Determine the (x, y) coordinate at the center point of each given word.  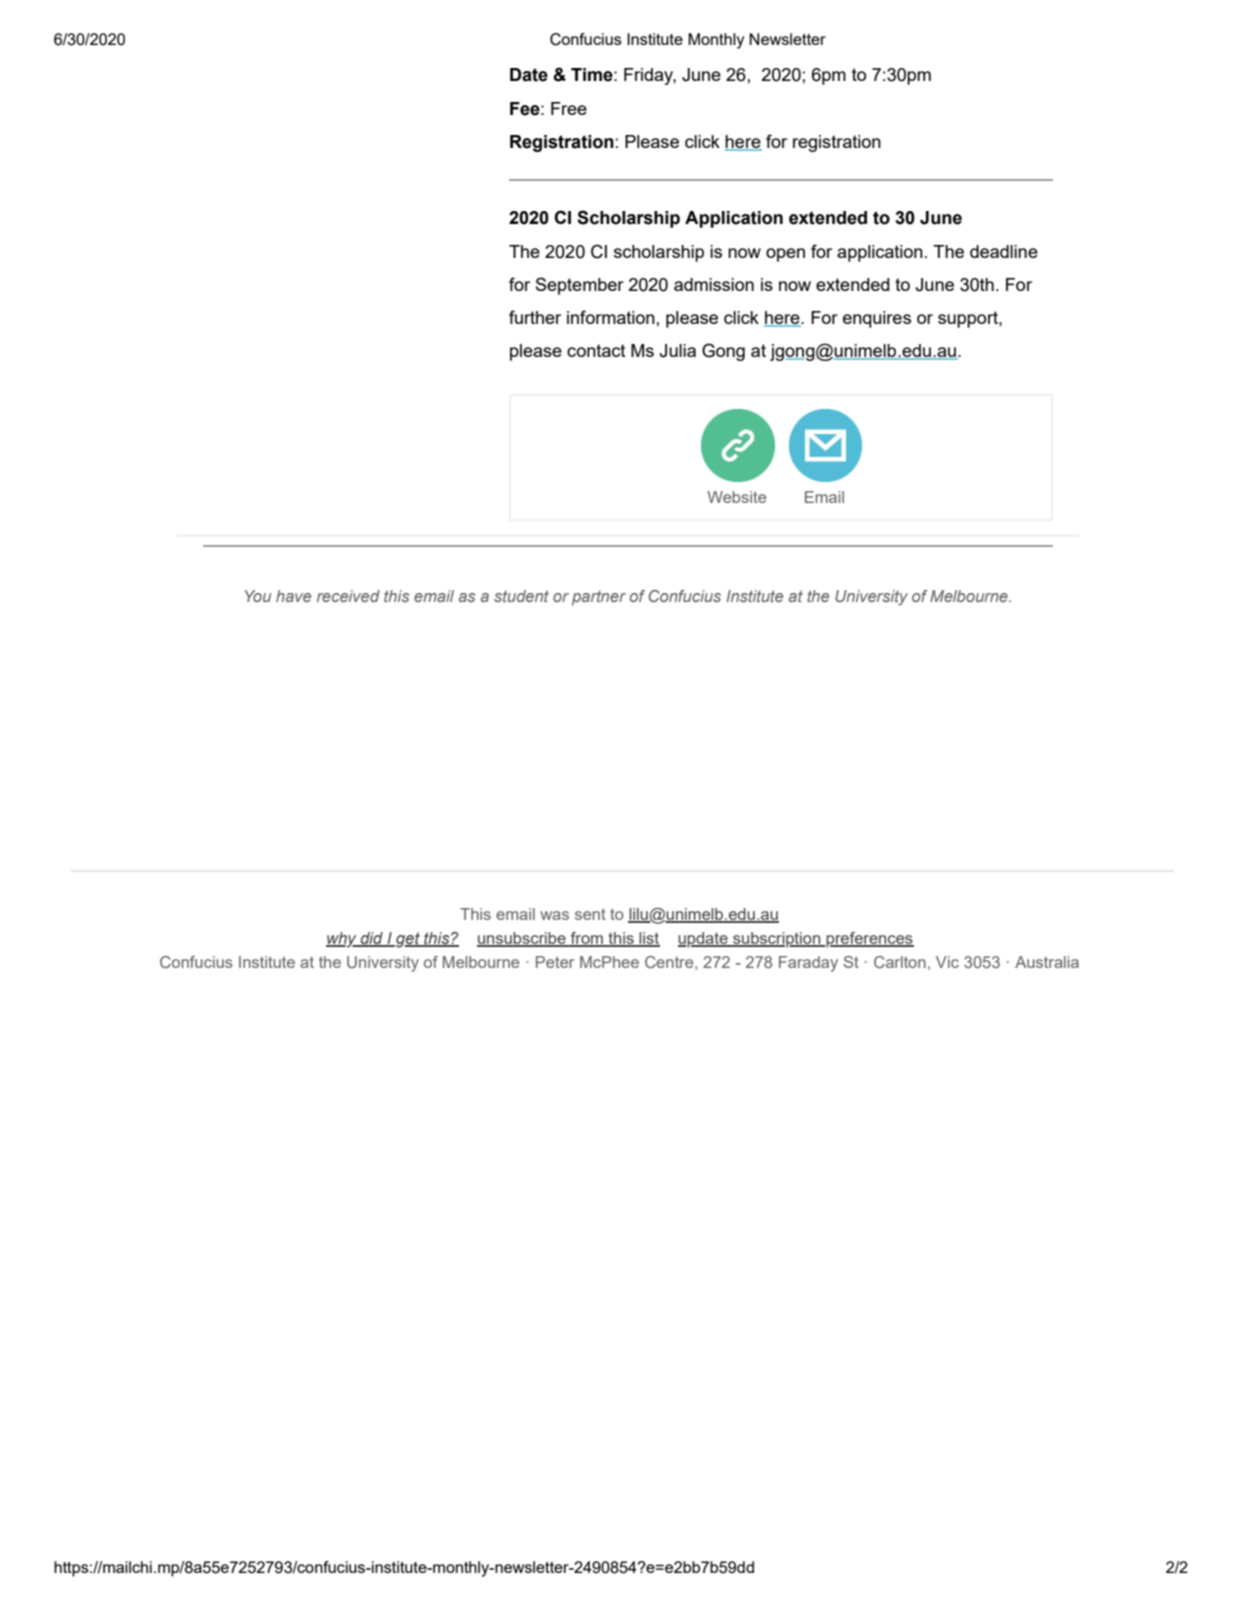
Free (569, 108)
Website (736, 497)
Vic (947, 962)
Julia (678, 351)
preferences (869, 940)
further (535, 317)
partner (599, 598)
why (342, 940)
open (785, 255)
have (293, 596)
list (649, 939)
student (521, 596)
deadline (1004, 251)
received (348, 596)
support (969, 319)
